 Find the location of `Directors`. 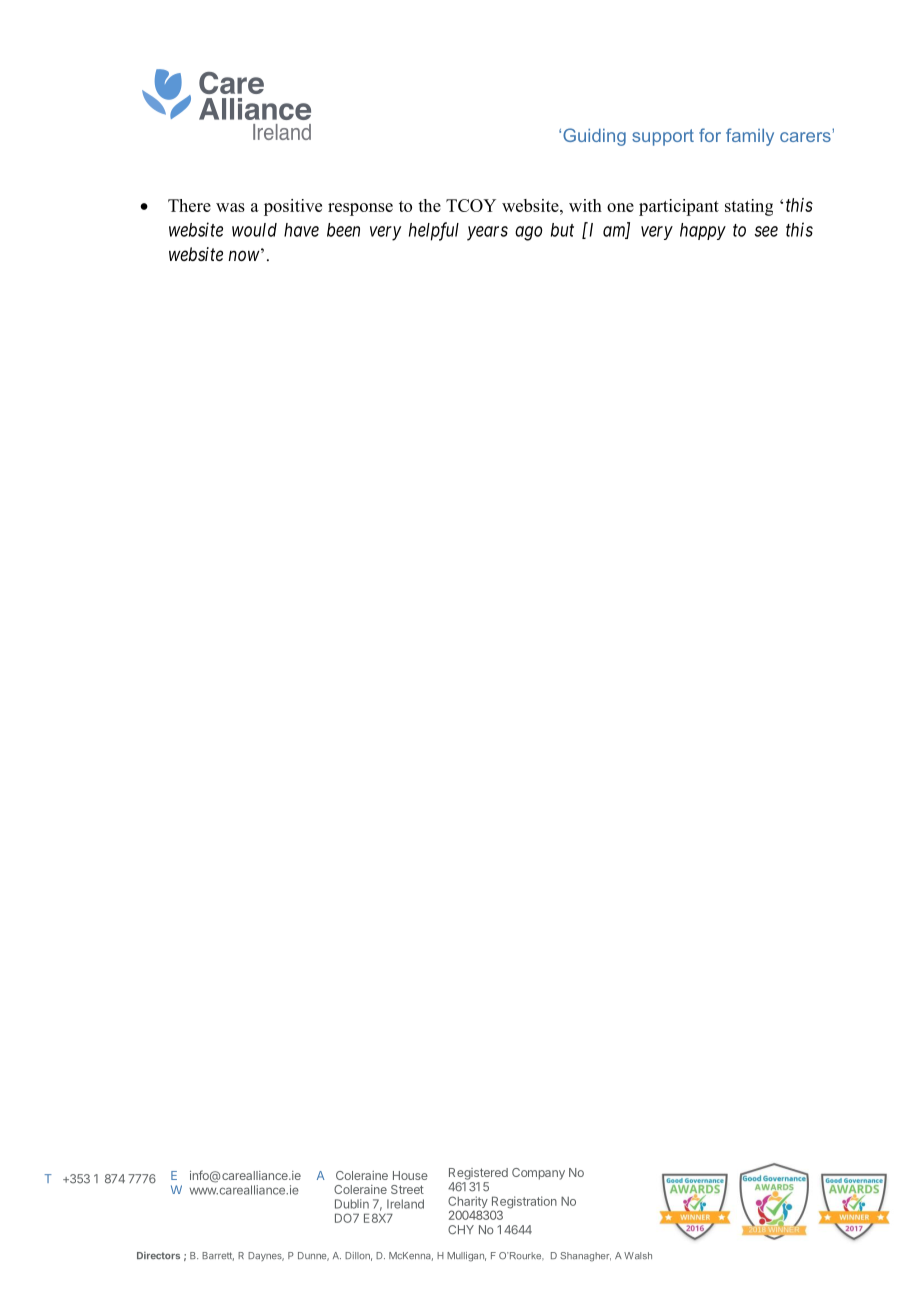

Directors is located at coordinates (158, 1255).
